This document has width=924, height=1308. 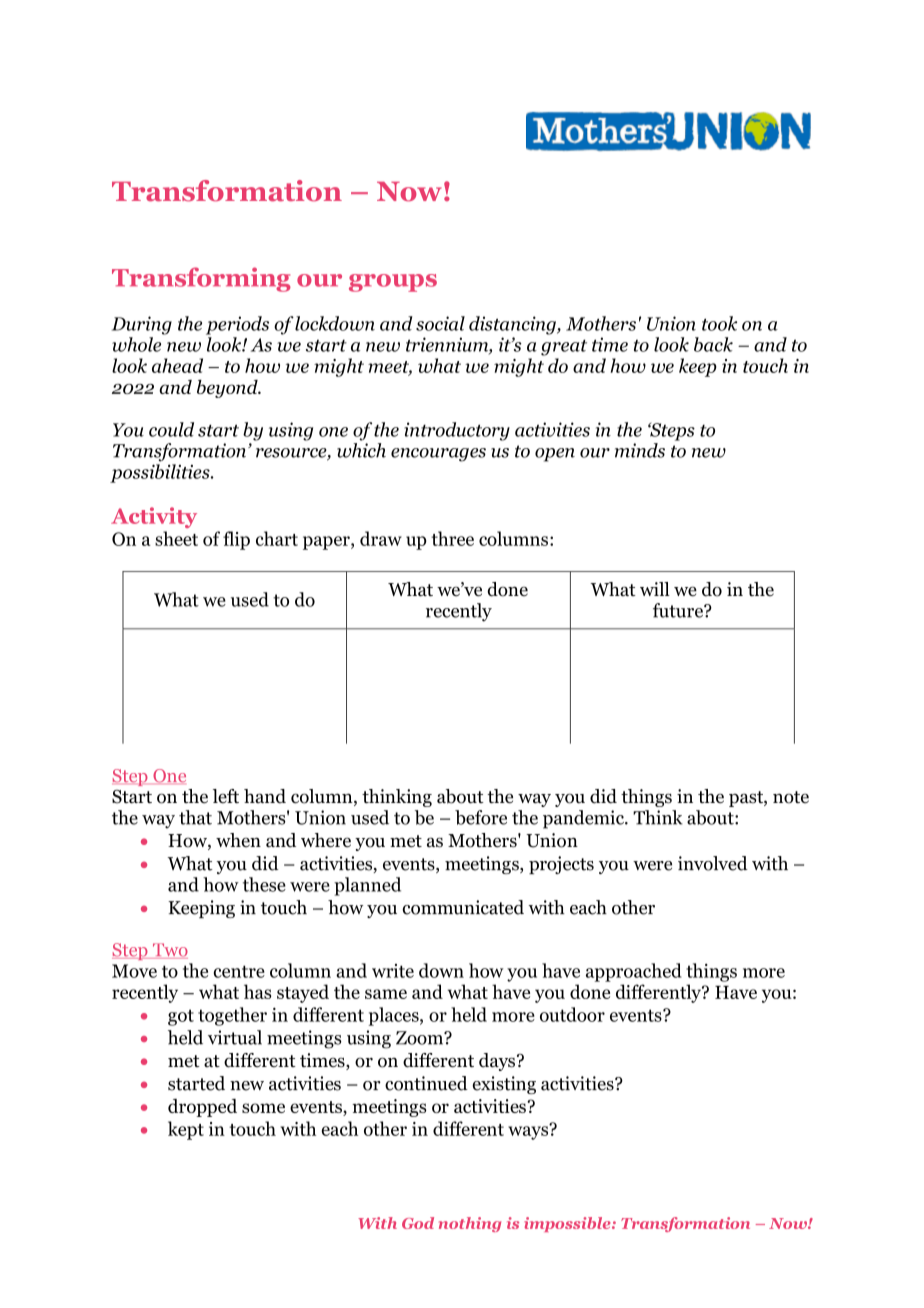 I want to click on periods, so click(x=237, y=325).
